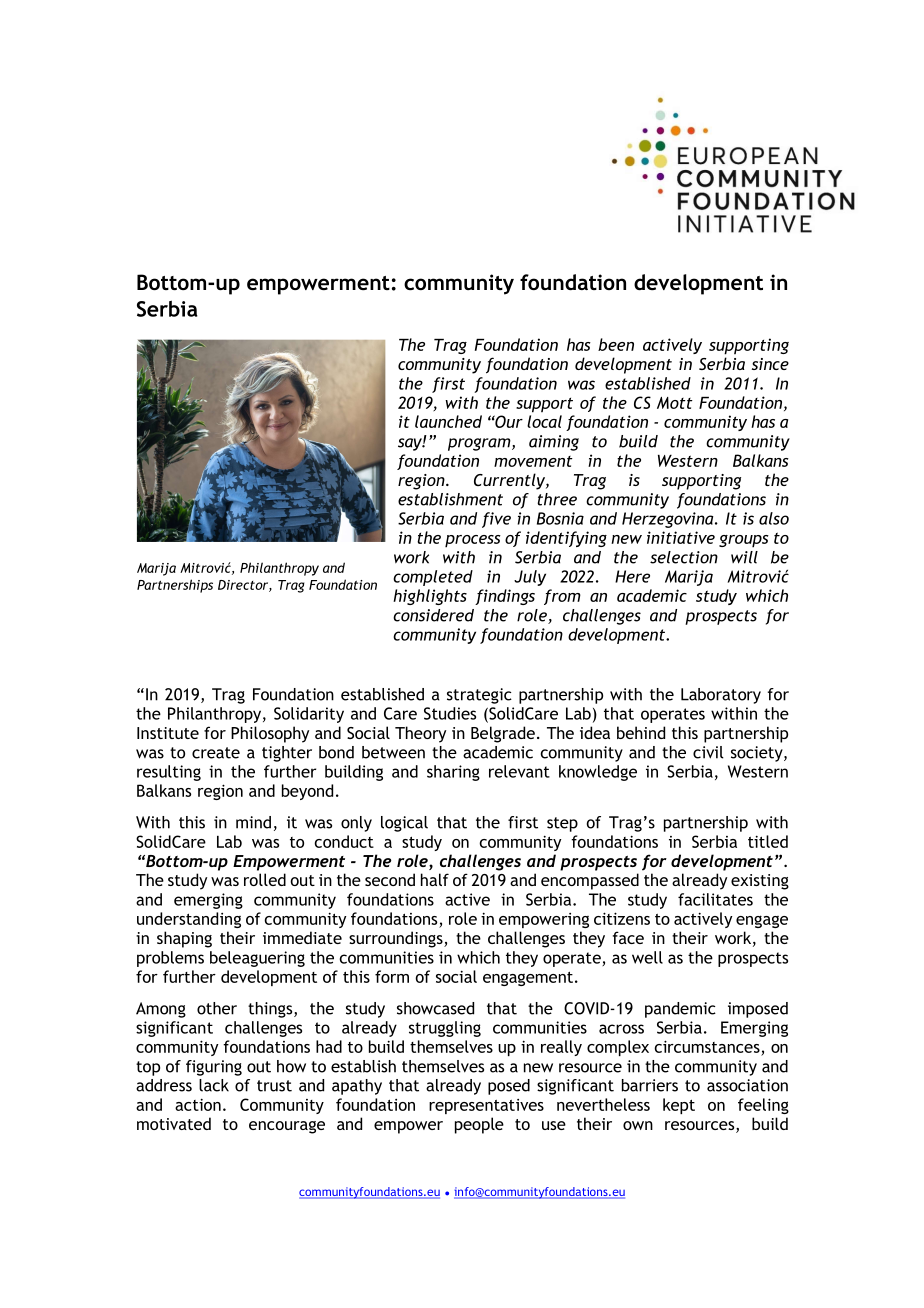  What do you see at coordinates (435, 879) in the document?
I see `half` at bounding box center [435, 879].
